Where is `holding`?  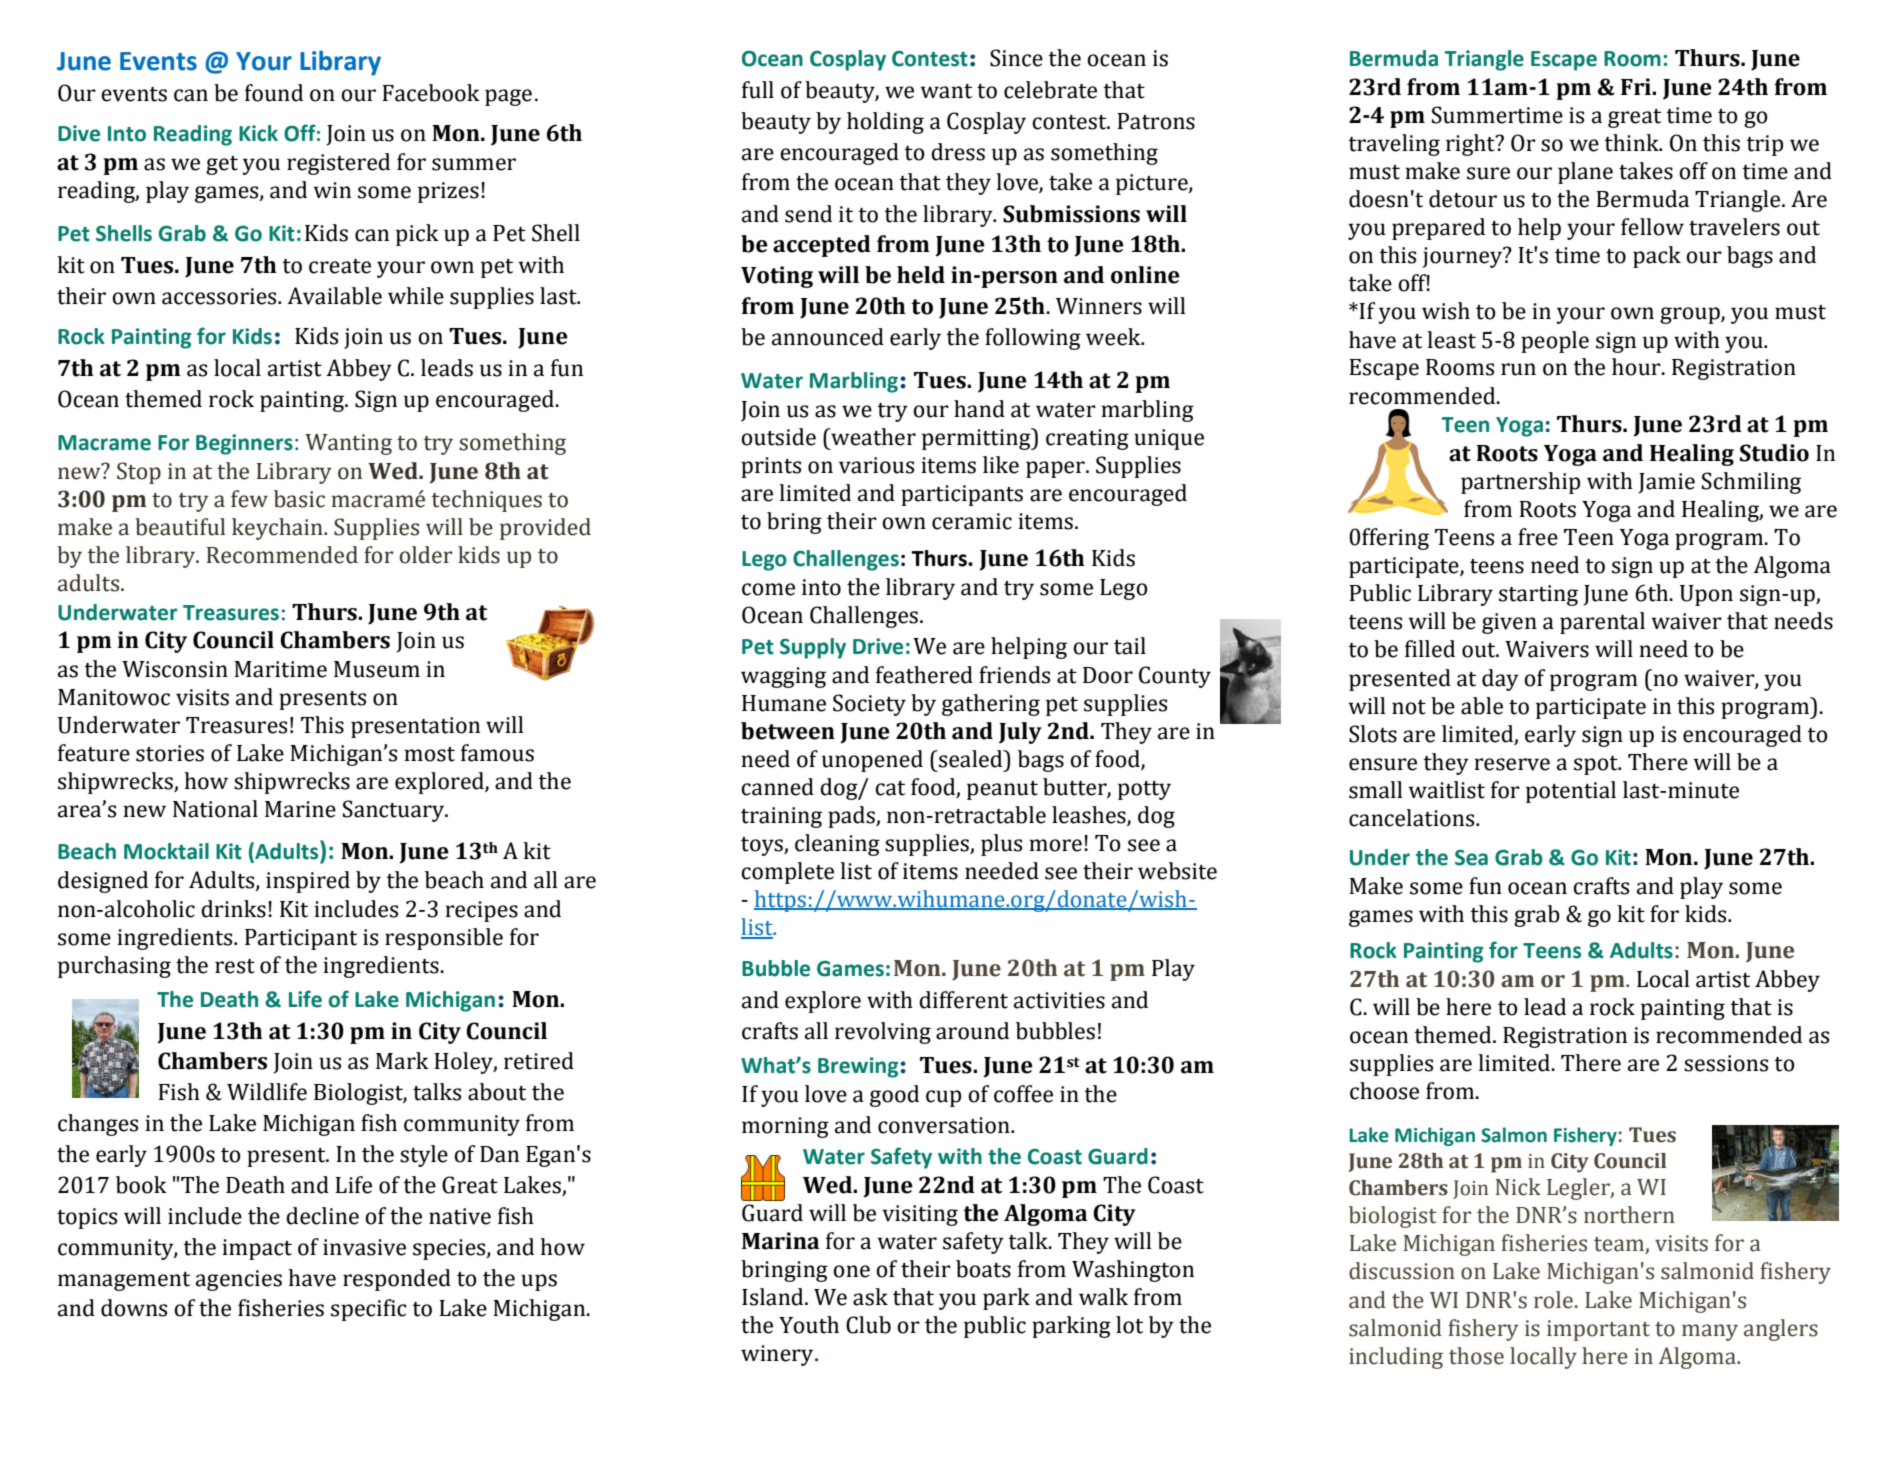
holding is located at coordinates (885, 123).
